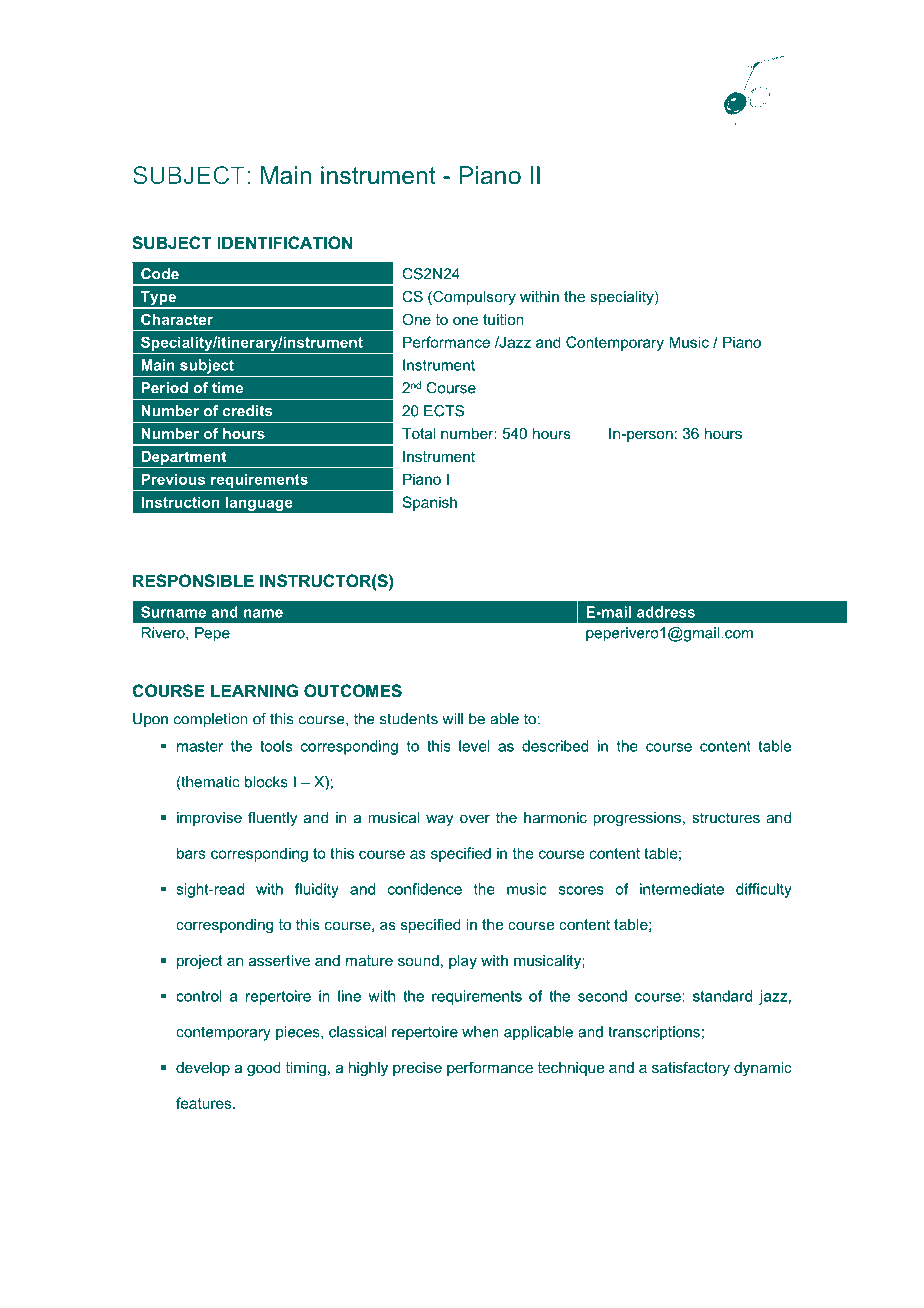  Describe the element at coordinates (160, 274) in the screenshot. I see `Code` at that location.
